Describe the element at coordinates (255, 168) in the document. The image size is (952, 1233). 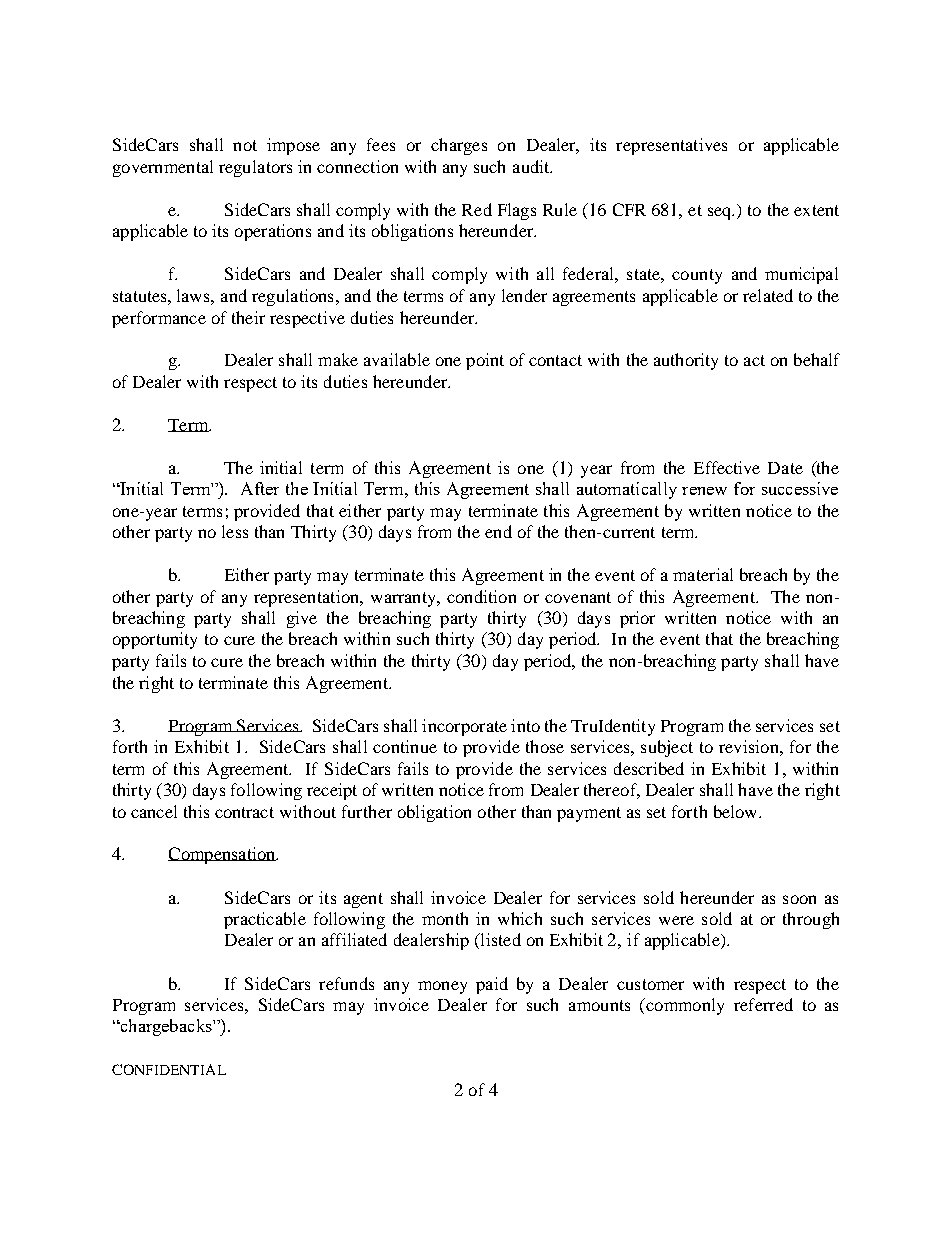
I see `regulators` at that location.
